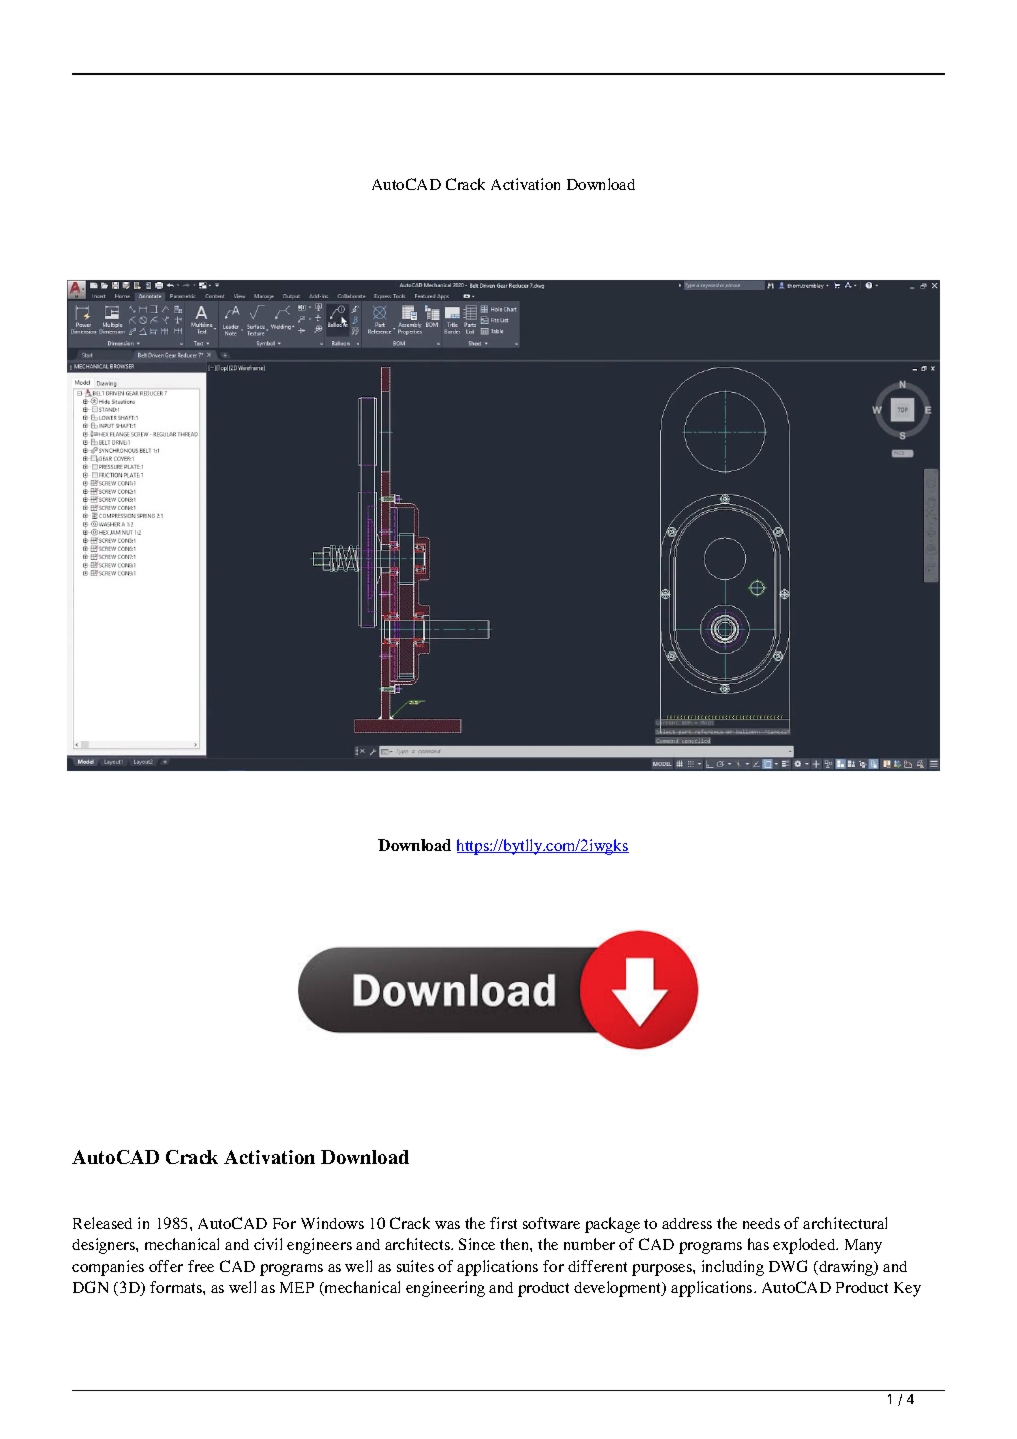 This screenshot has width=1017, height=1439. What do you see at coordinates (846, 1268) in the screenshot?
I see `drawing` at bounding box center [846, 1268].
